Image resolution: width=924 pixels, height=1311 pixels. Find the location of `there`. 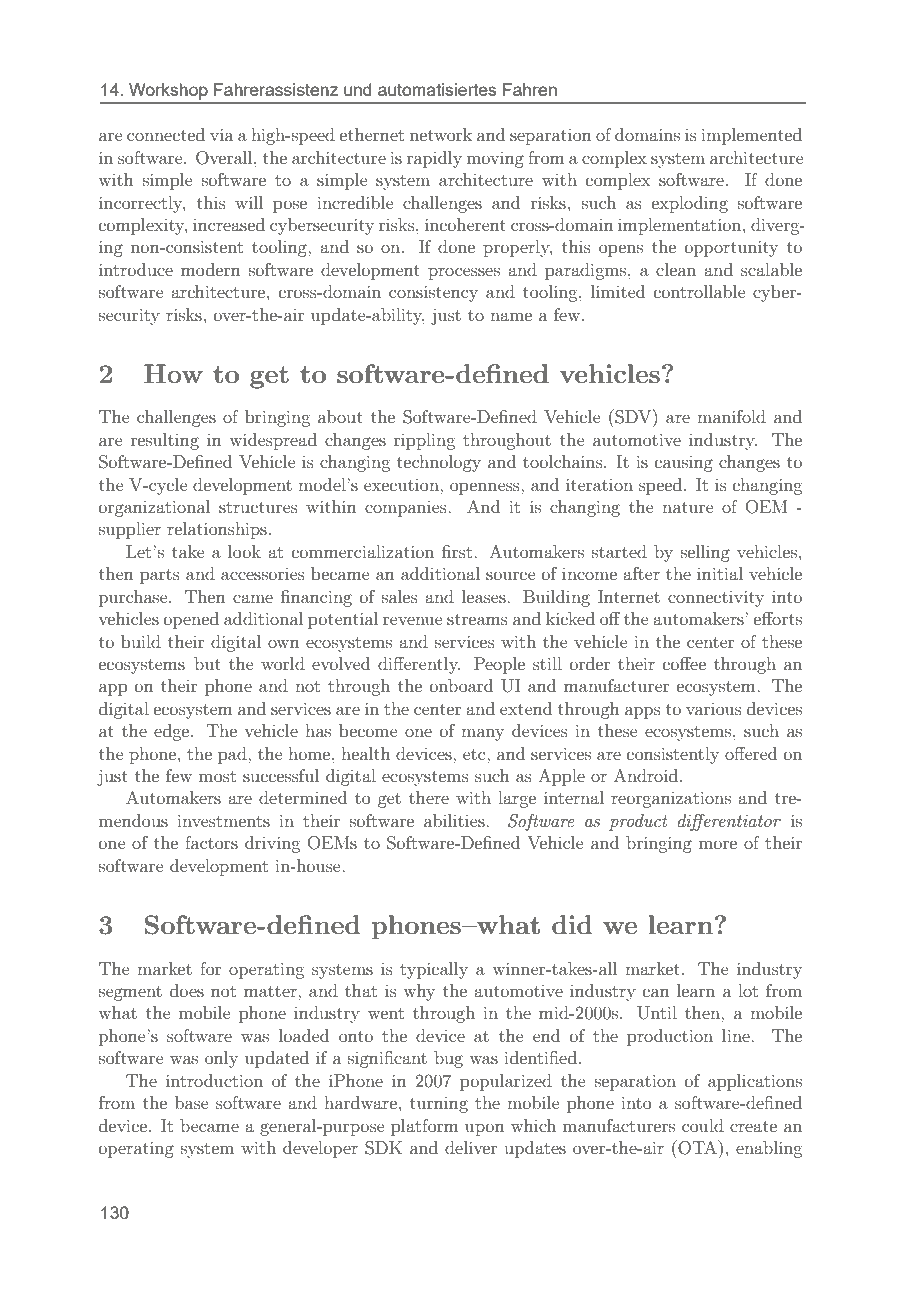

there is located at coordinates (429, 797).
